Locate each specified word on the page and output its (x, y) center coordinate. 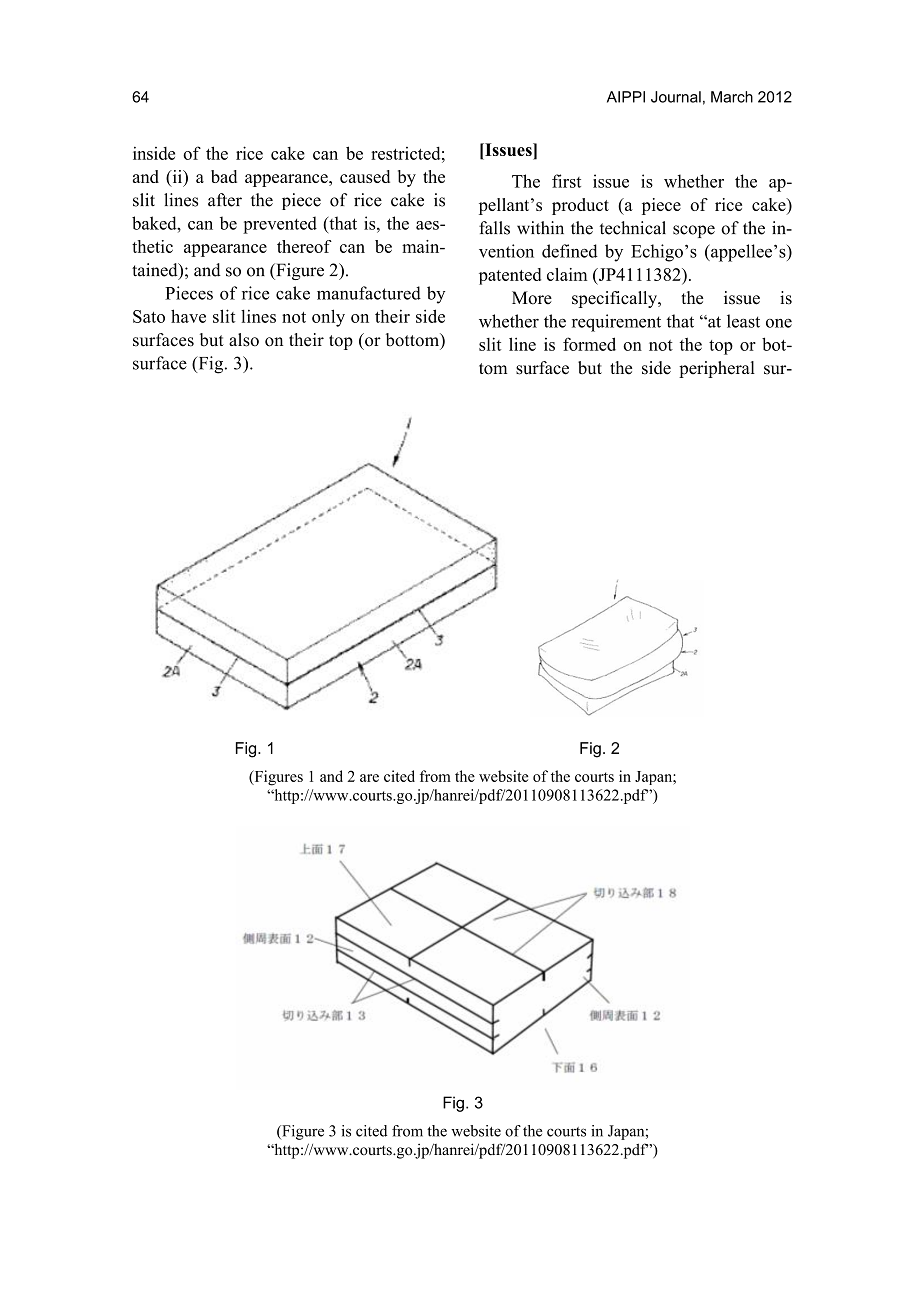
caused (365, 176)
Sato (149, 316)
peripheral (717, 369)
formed (589, 344)
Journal (676, 97)
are (369, 778)
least (743, 321)
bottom (413, 340)
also (244, 340)
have (188, 316)
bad (224, 176)
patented (510, 276)
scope (694, 231)
